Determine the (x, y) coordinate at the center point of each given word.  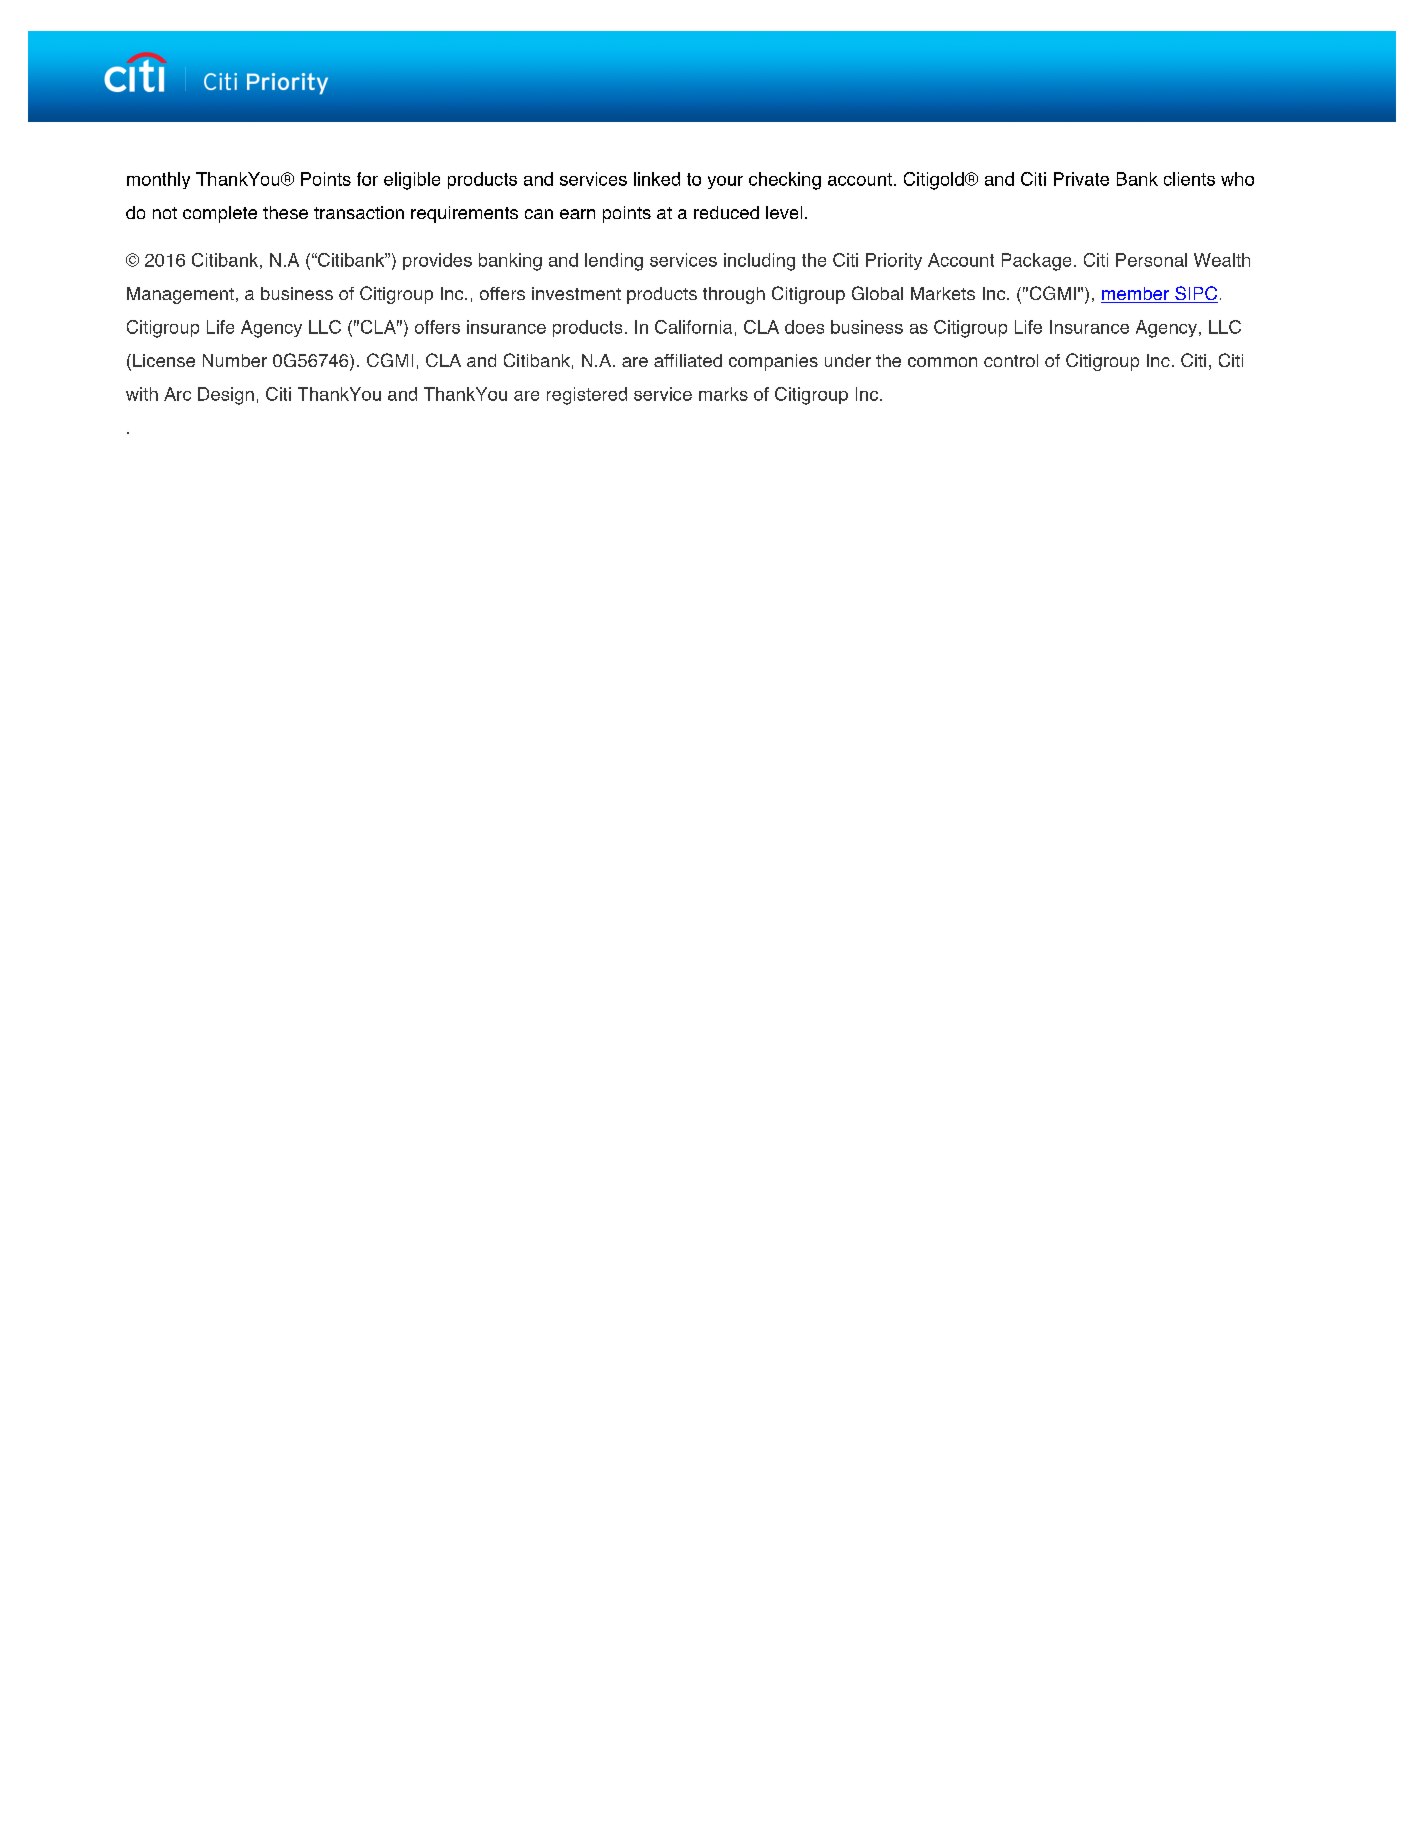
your (725, 182)
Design (226, 396)
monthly (158, 180)
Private (1081, 179)
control (1011, 360)
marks (723, 394)
